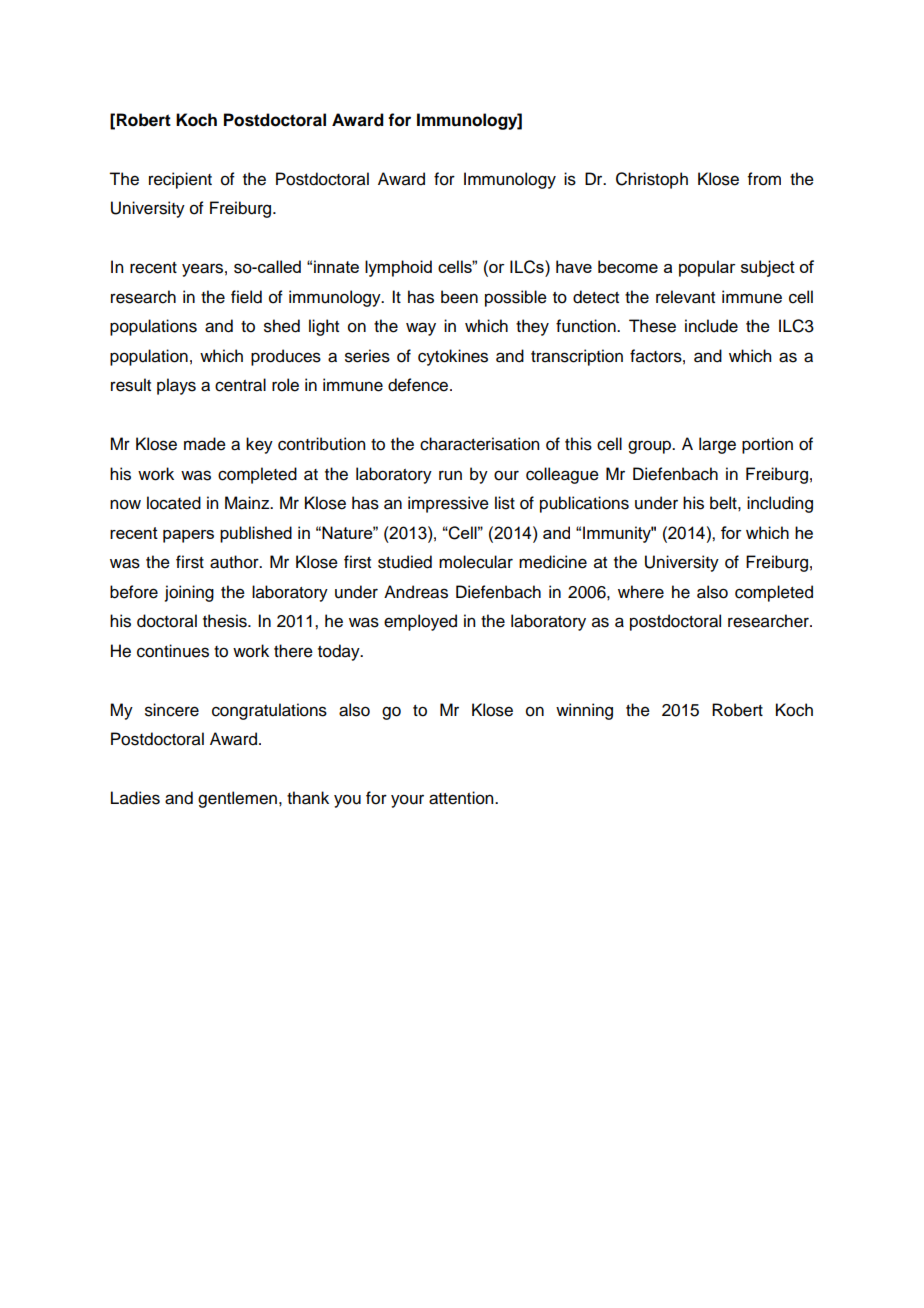 The height and width of the screenshot is (1308, 924). Describe the element at coordinates (398, 268) in the screenshot. I see `lymphoid` at that location.
